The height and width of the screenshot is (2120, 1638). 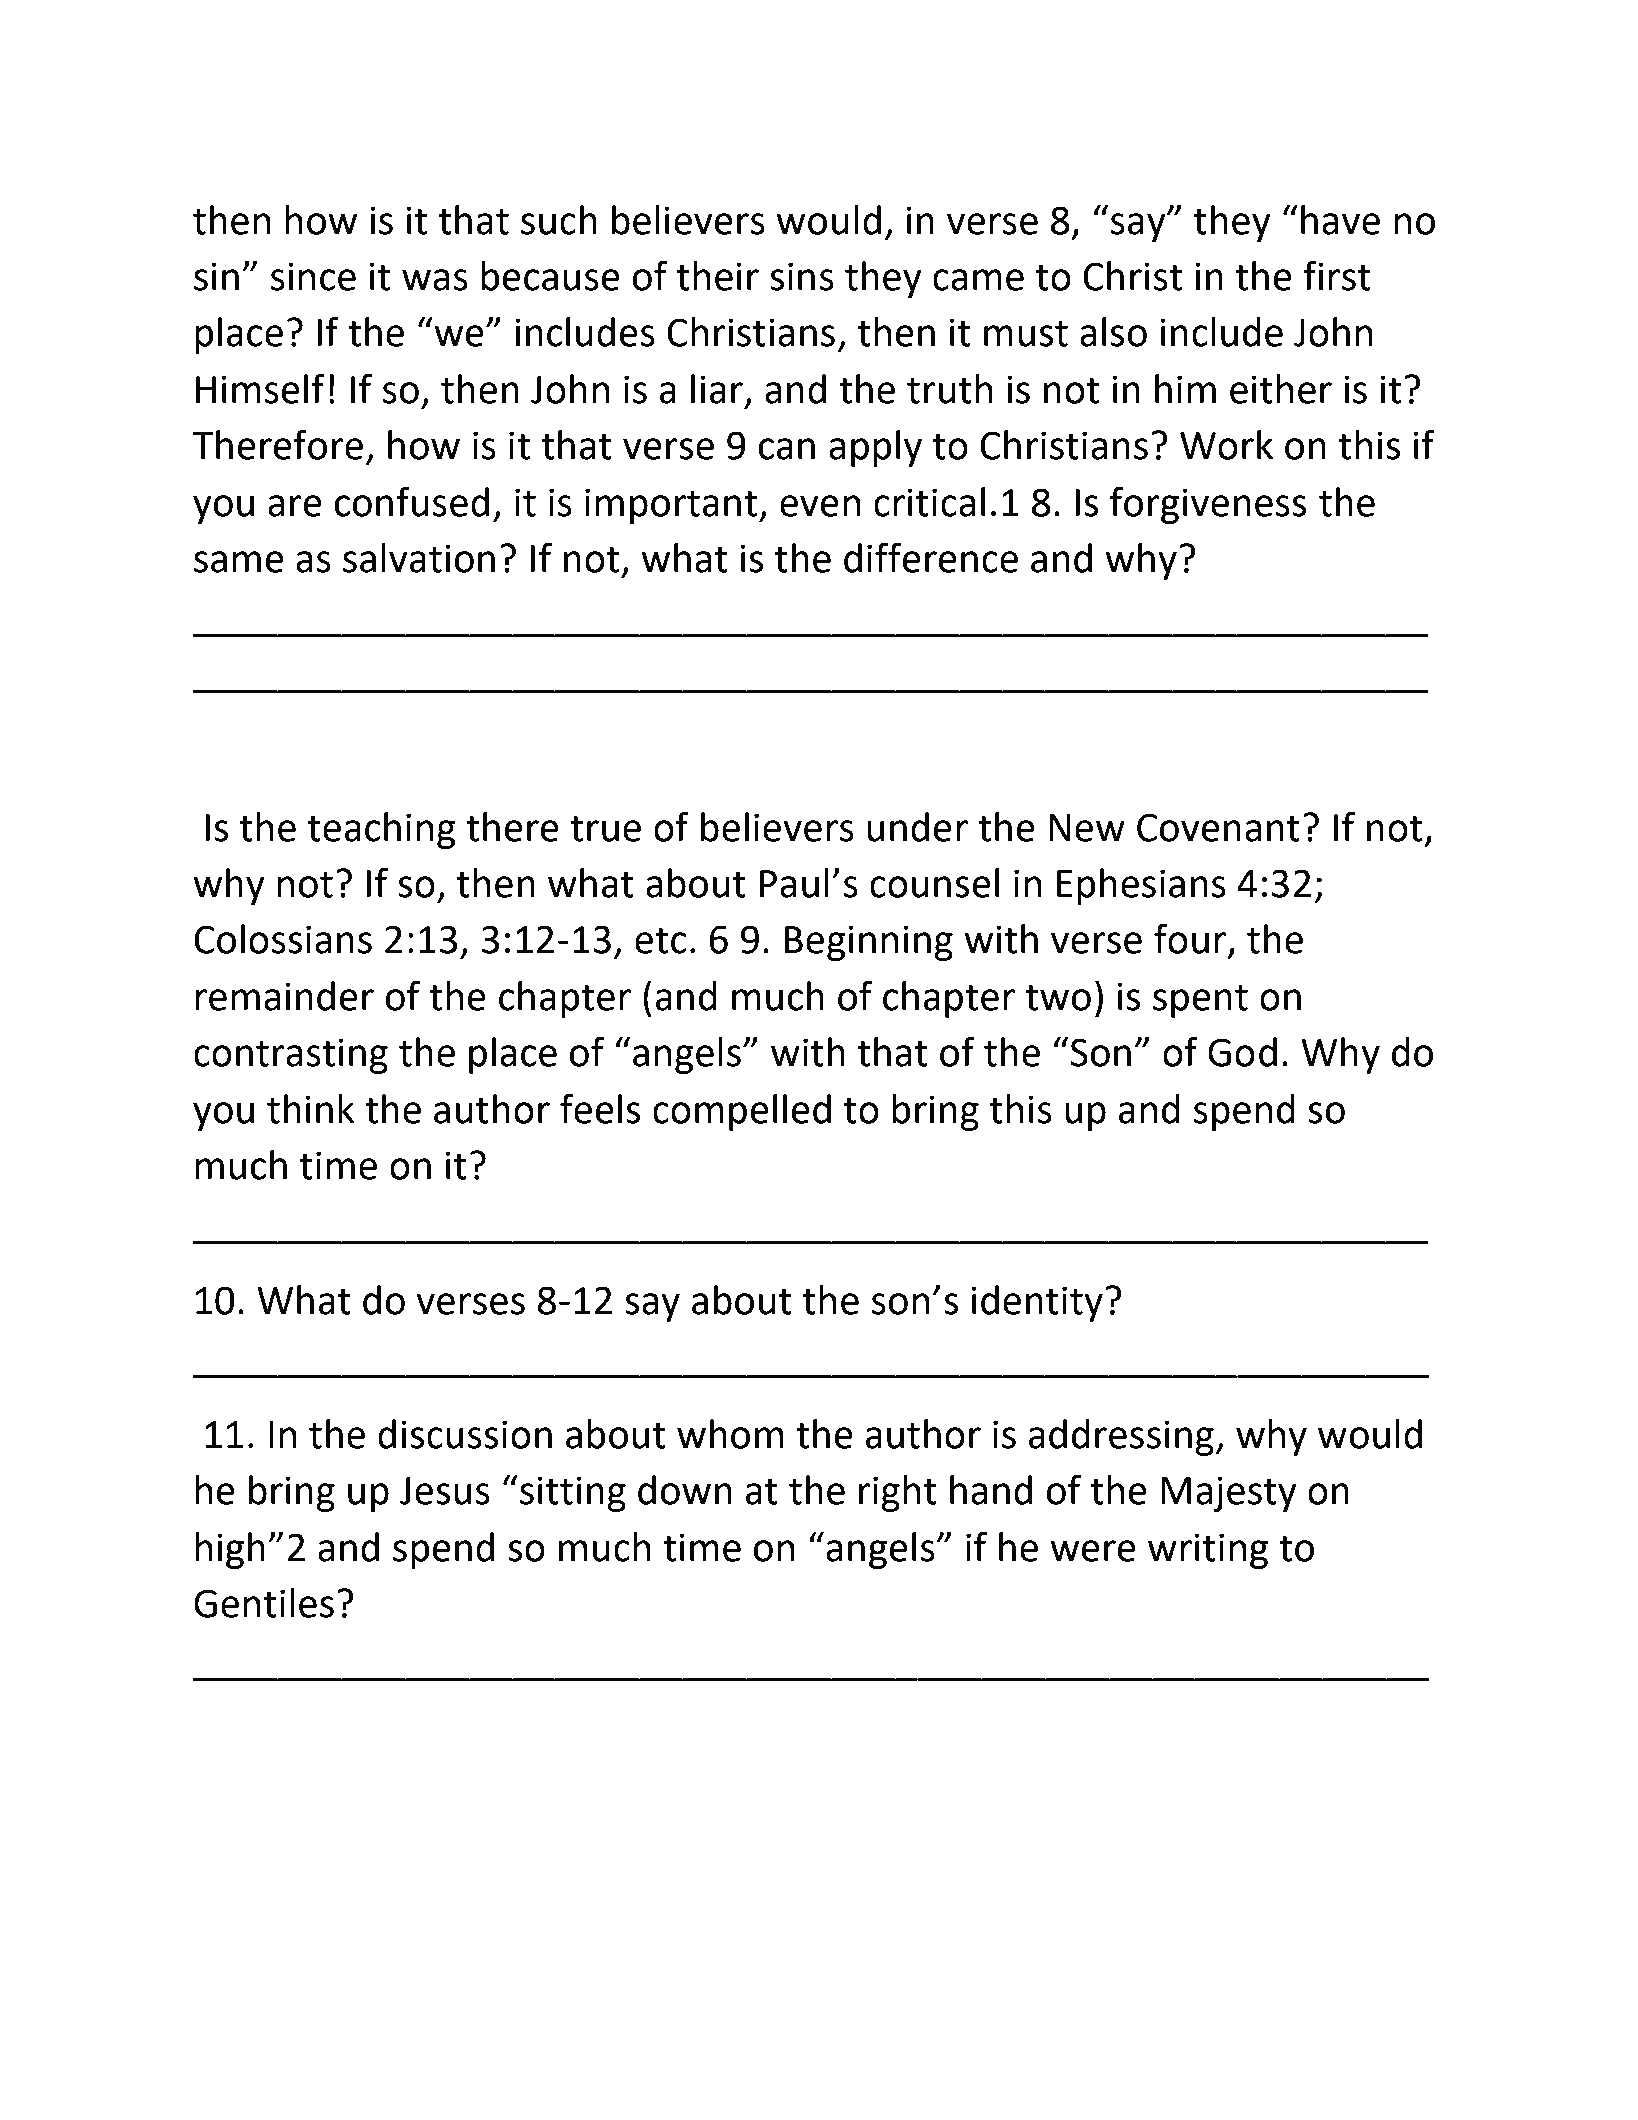 I want to click on teaching, so click(x=382, y=830).
